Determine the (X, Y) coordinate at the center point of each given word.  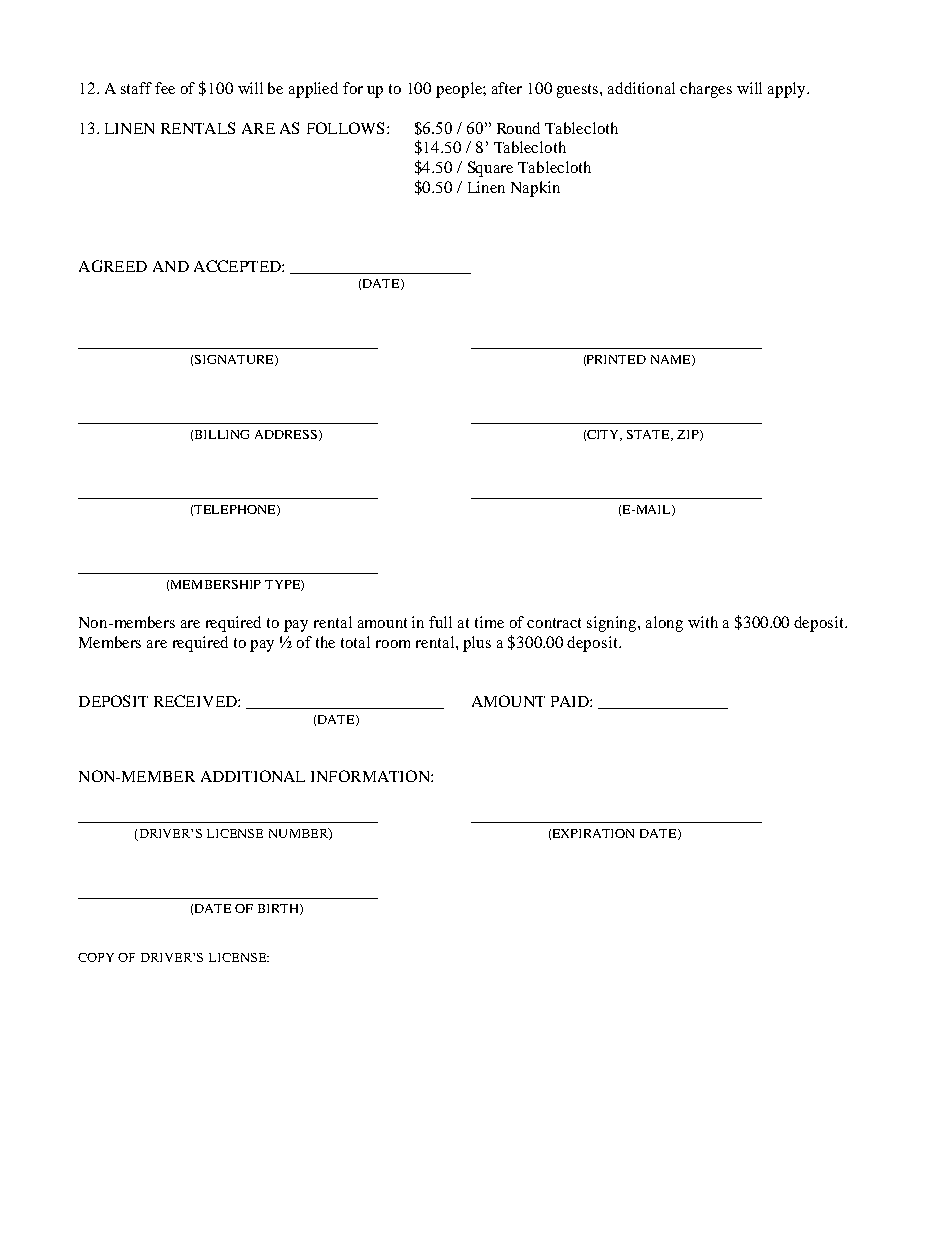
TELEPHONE (236, 510)
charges (706, 90)
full (440, 622)
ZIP (689, 435)
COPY (96, 957)
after (507, 88)
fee (165, 88)
